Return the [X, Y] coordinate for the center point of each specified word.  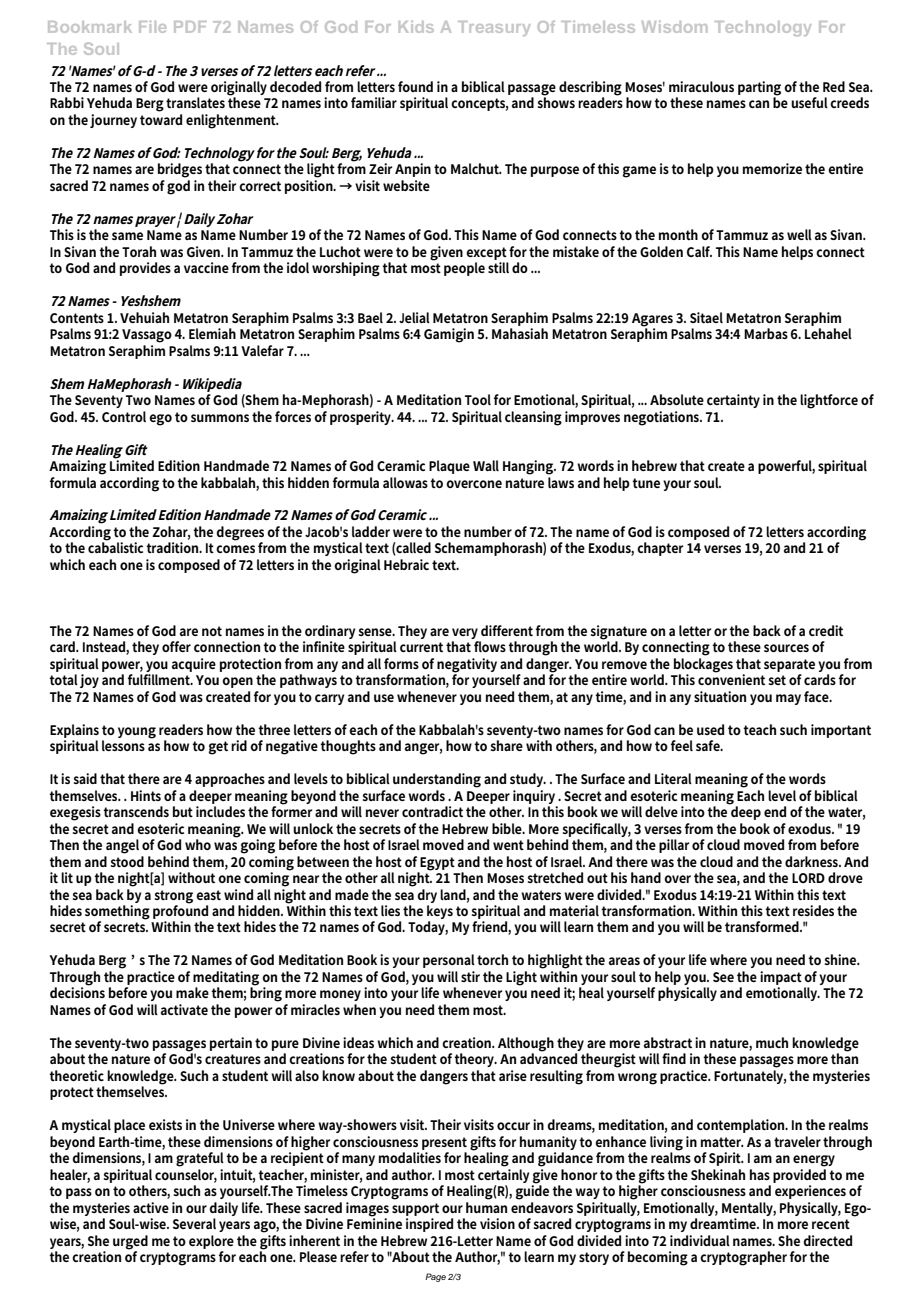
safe [709, 745]
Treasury [494, 28]
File [152, 27]
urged [130, 1242]
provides [145, 269]
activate [184, 1009]
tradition [173, 547]
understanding [437, 780]
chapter [660, 549]
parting [759, 89]
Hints [146, 795]
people [464, 269]
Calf [699, 251]
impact [781, 978]
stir [470, 976]
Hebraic [406, 564]
